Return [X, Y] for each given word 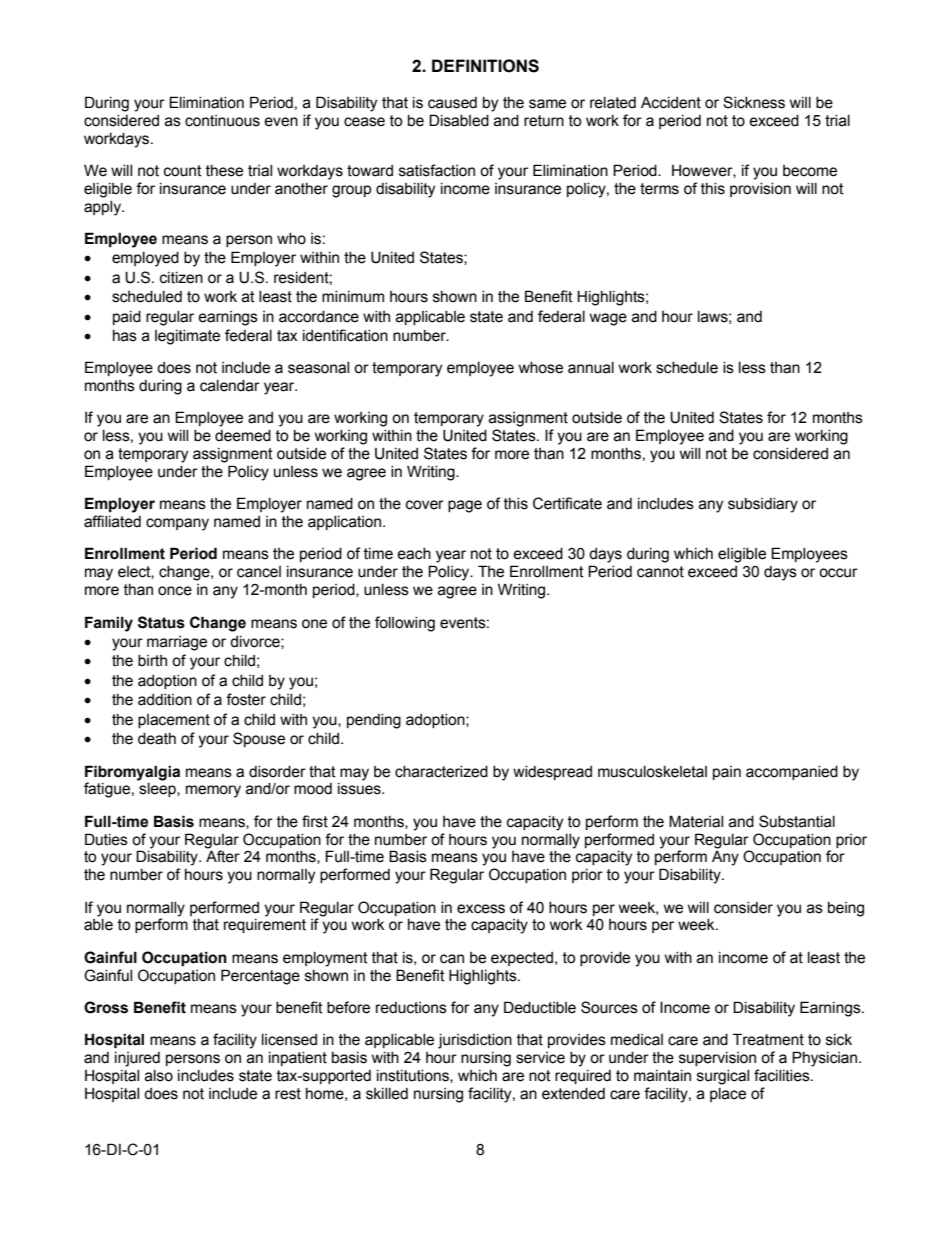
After [223, 856]
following [405, 624]
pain [727, 773]
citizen [181, 278]
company [177, 524]
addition [165, 700]
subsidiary [763, 505]
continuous [222, 121]
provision [760, 190]
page [465, 506]
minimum [353, 297]
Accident [671, 103]
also [159, 1076]
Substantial [797, 821]
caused [452, 103]
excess [481, 909]
